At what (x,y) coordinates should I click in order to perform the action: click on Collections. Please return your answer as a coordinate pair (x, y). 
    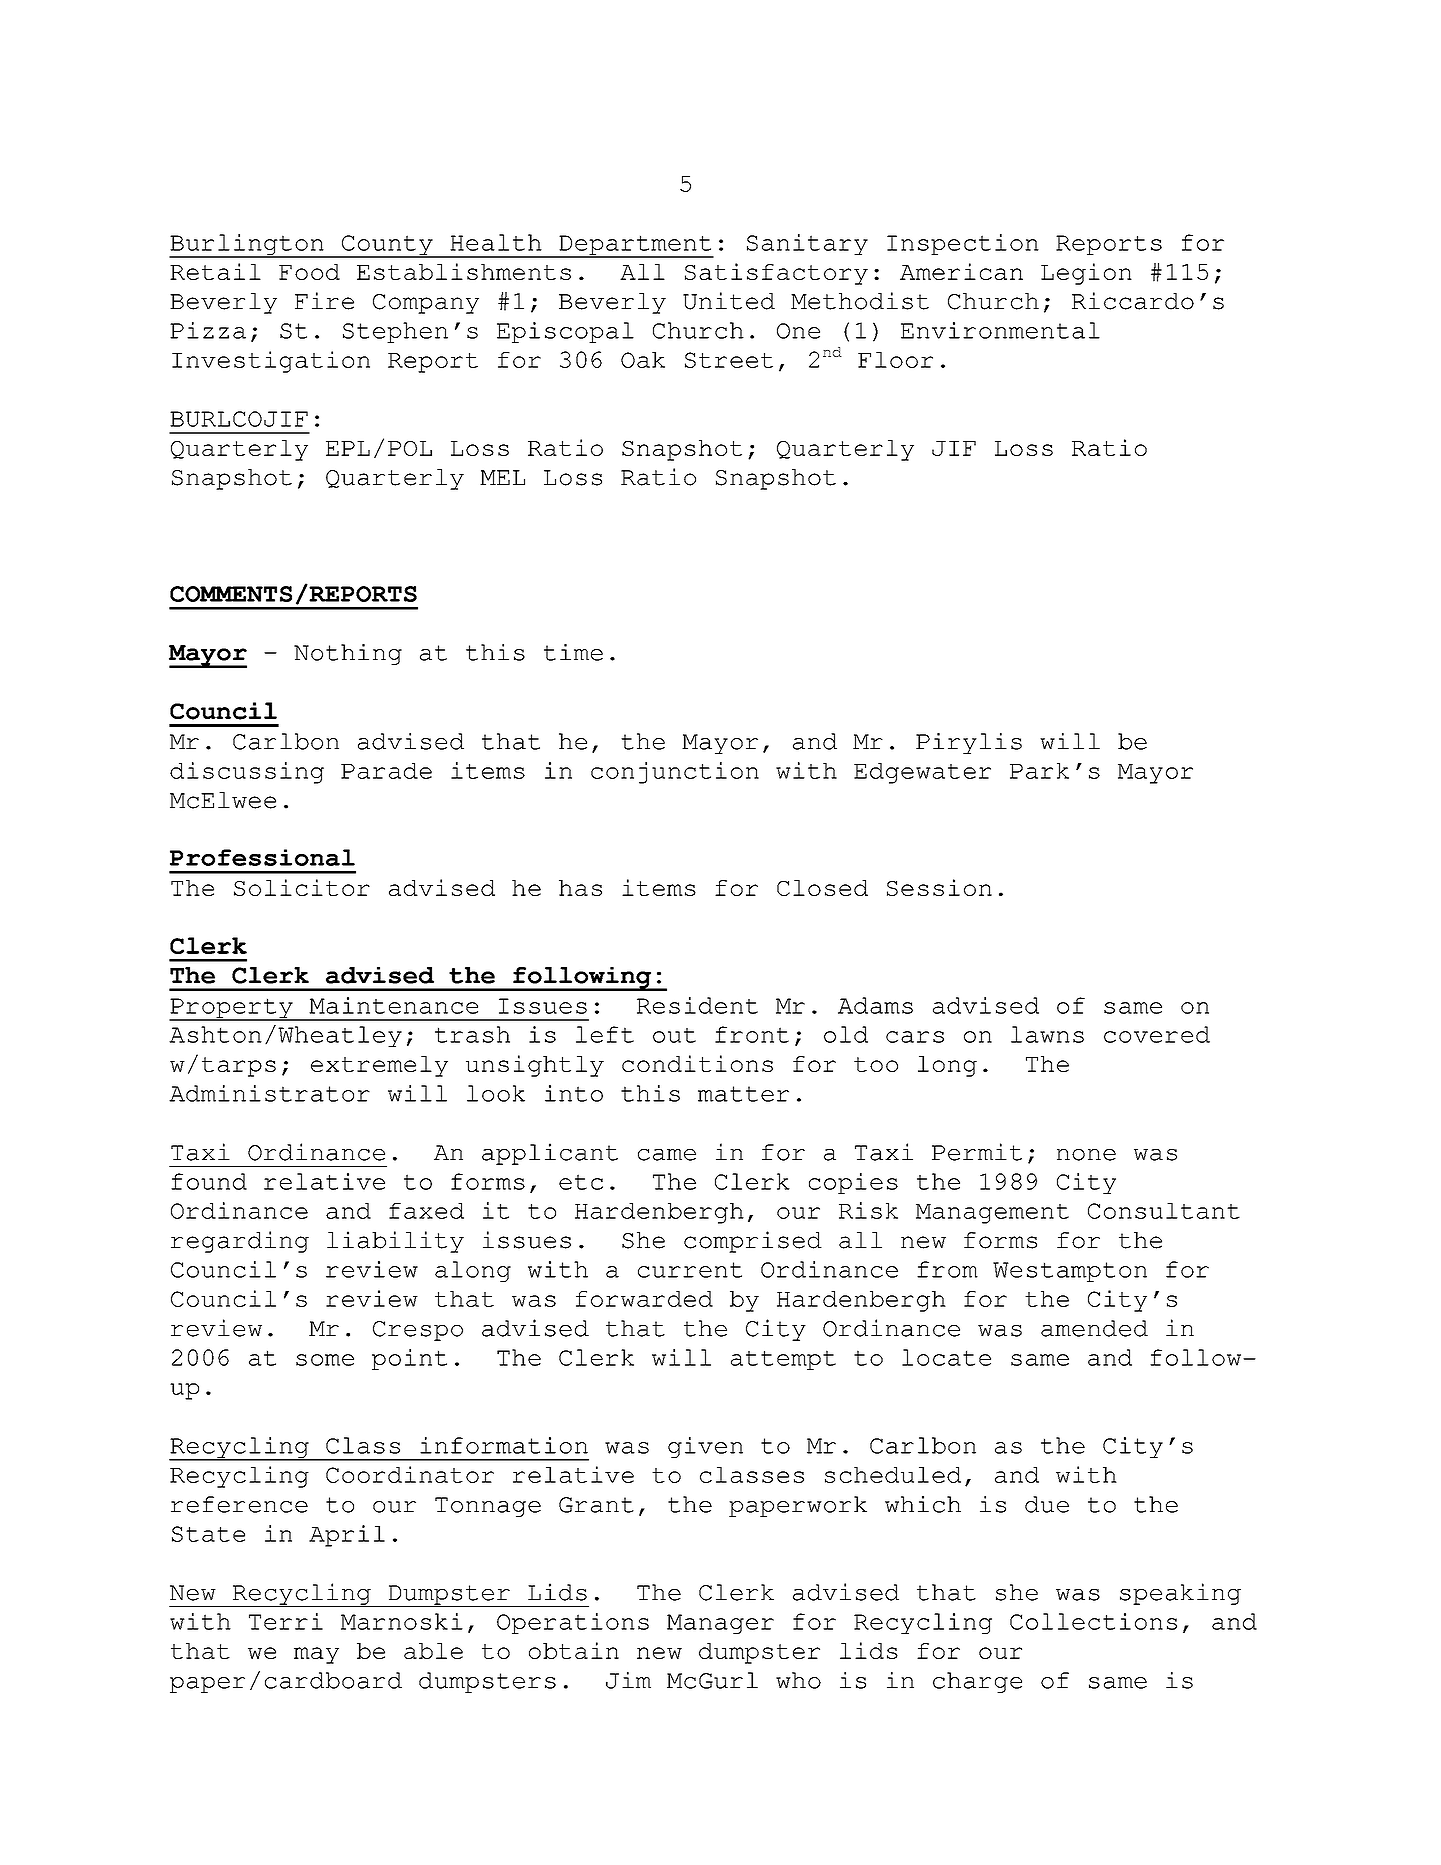
    Looking at the image, I should click on (1093, 1621).
